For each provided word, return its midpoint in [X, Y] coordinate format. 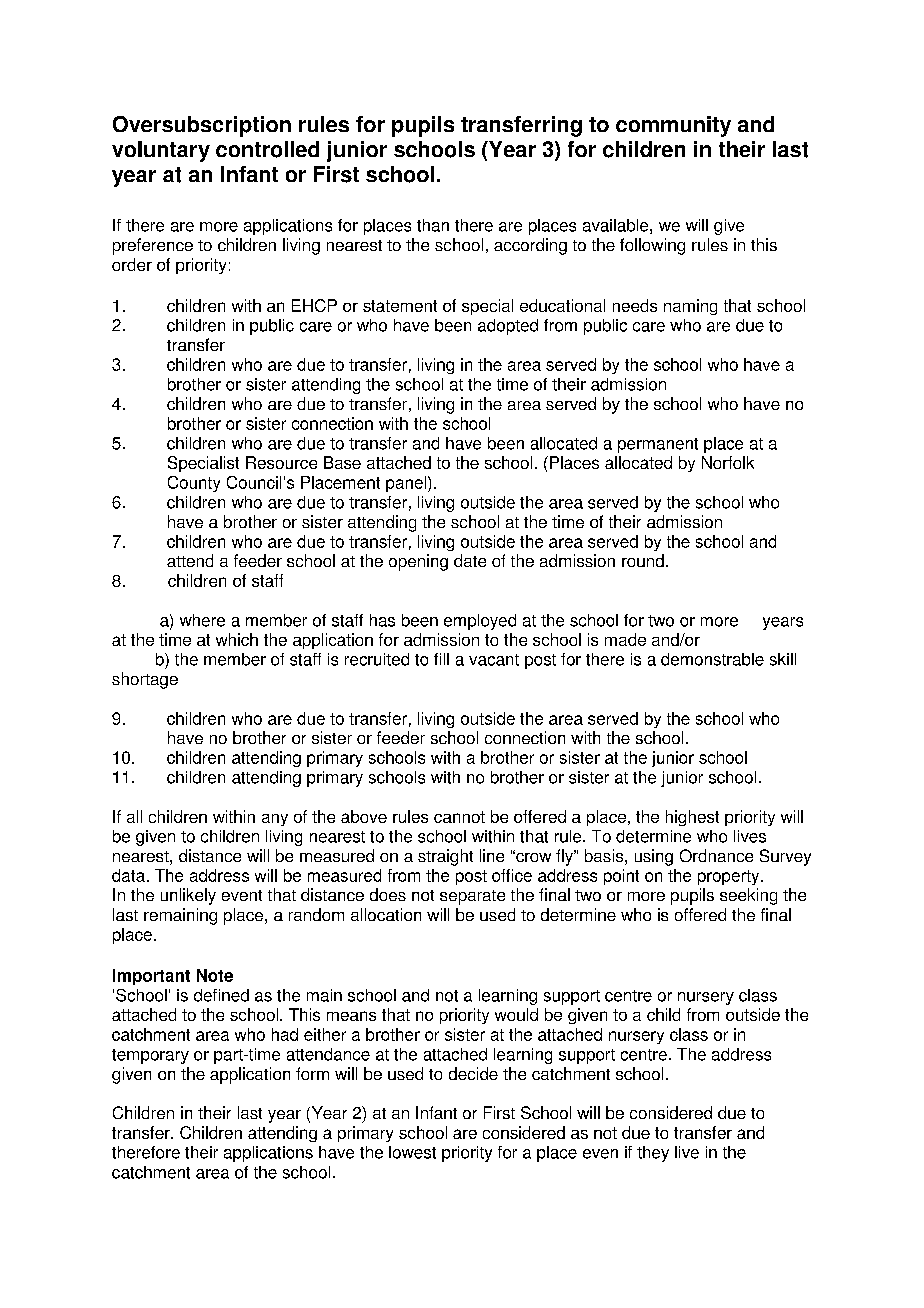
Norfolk [728, 462]
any [275, 820]
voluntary [161, 151]
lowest [412, 1152]
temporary [150, 1056]
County [194, 484]
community [673, 126]
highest [692, 818]
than [433, 225]
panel [406, 484]
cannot [459, 817]
